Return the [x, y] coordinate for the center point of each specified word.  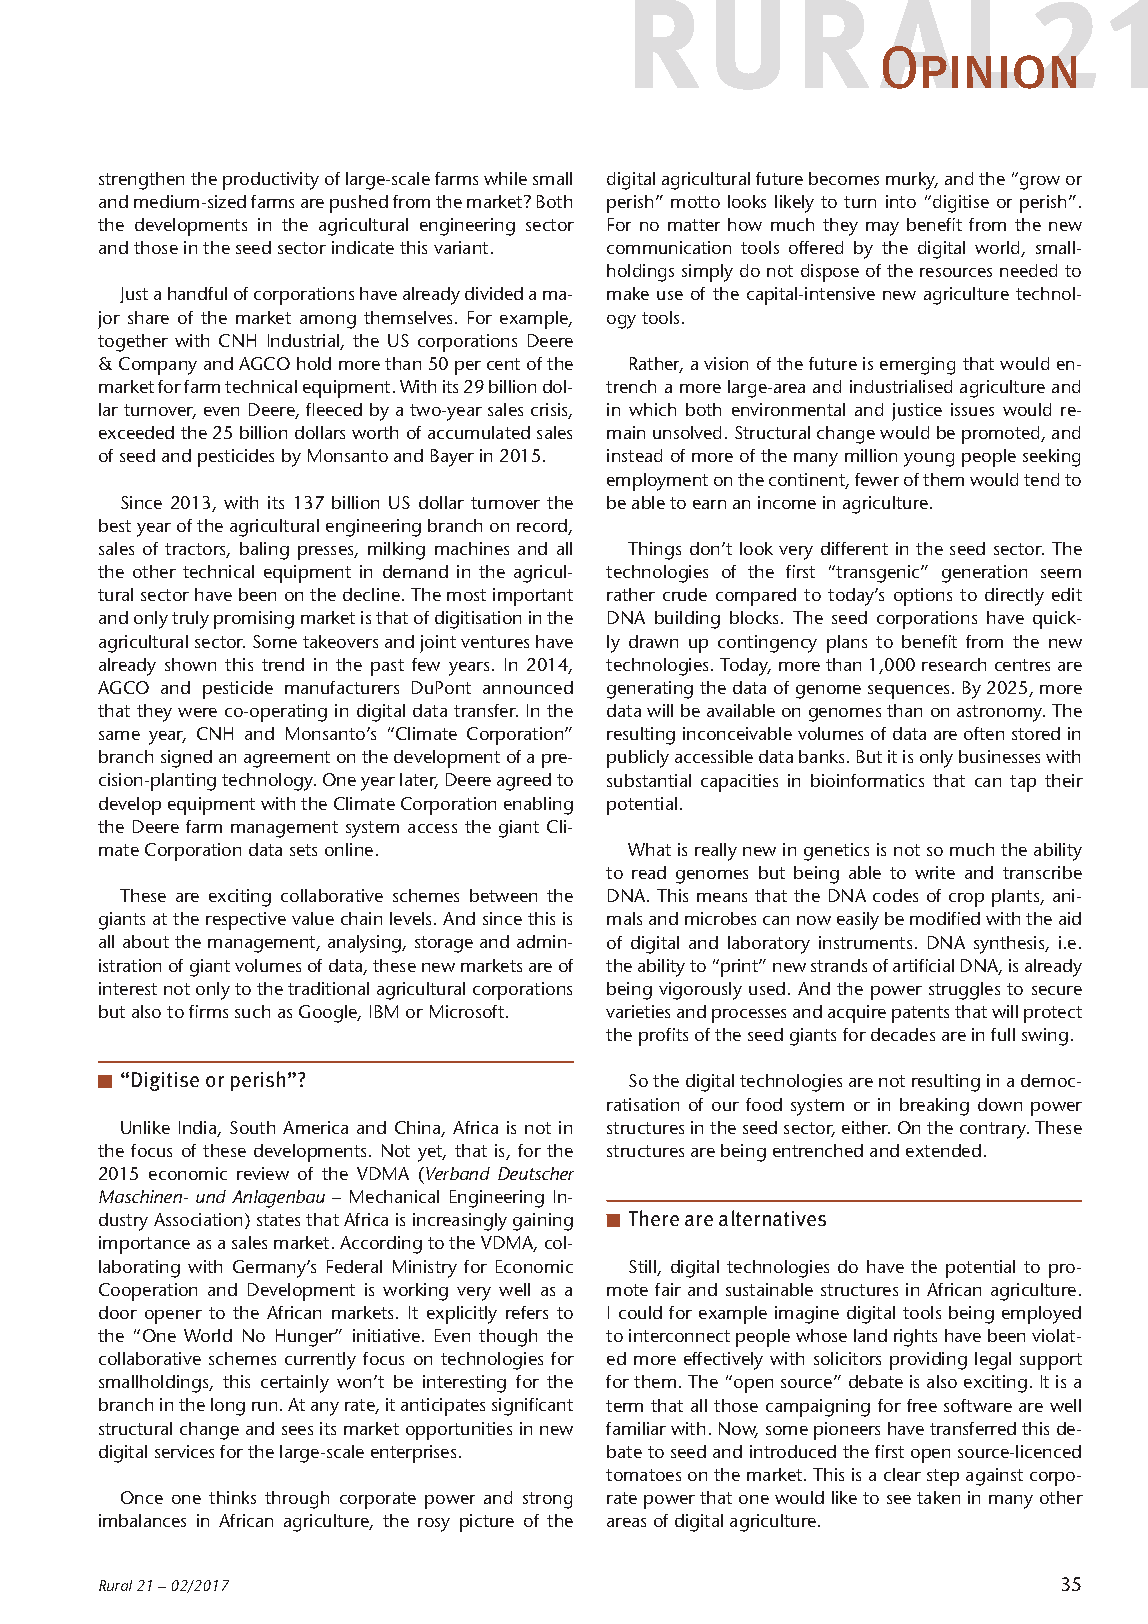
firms [208, 1011]
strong [547, 1500]
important [533, 597]
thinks [232, 1497]
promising [254, 620]
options [923, 597]
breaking [934, 1107]
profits [663, 1037]
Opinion [979, 67]
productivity [271, 181]
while [505, 178]
